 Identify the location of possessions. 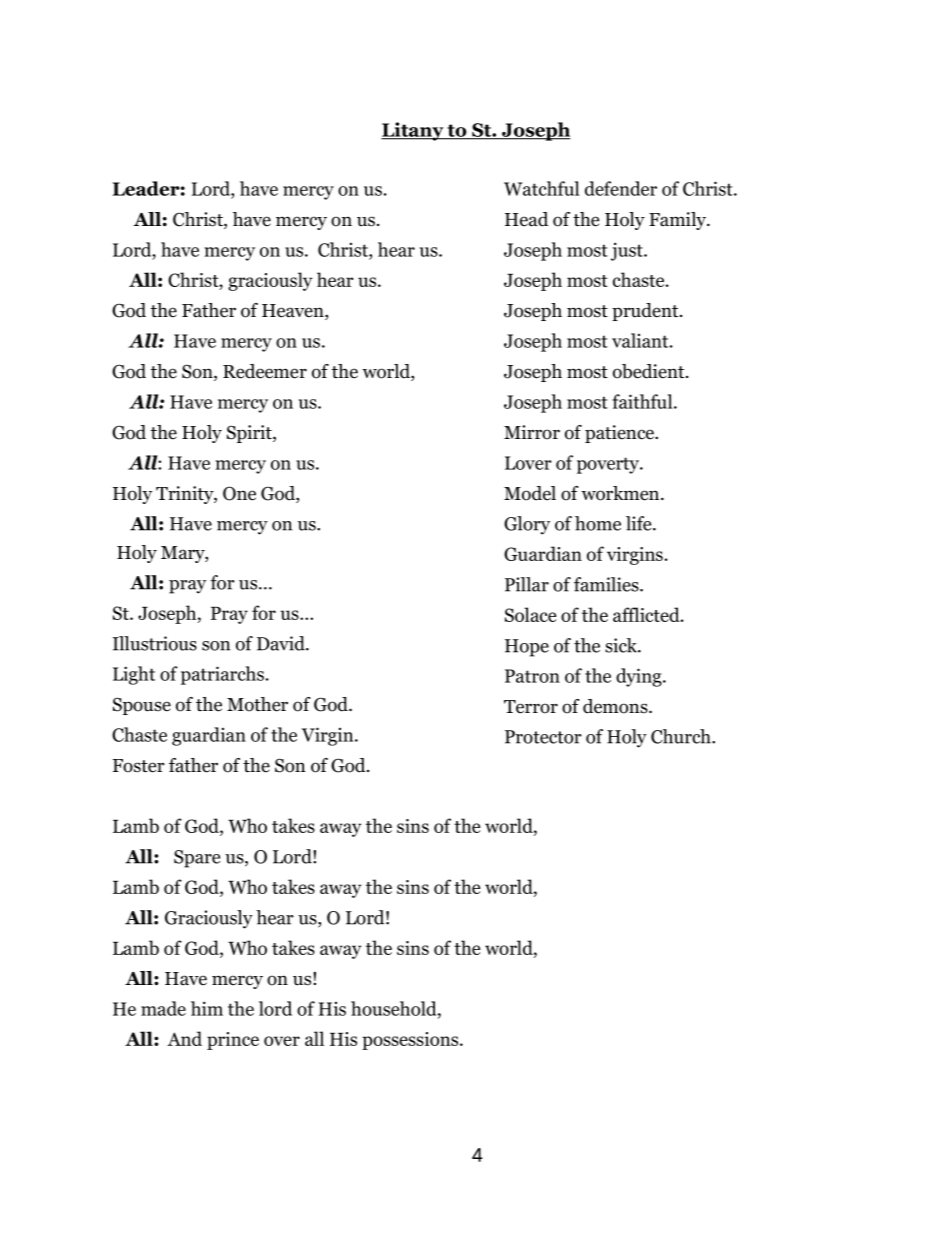
(411, 1041).
